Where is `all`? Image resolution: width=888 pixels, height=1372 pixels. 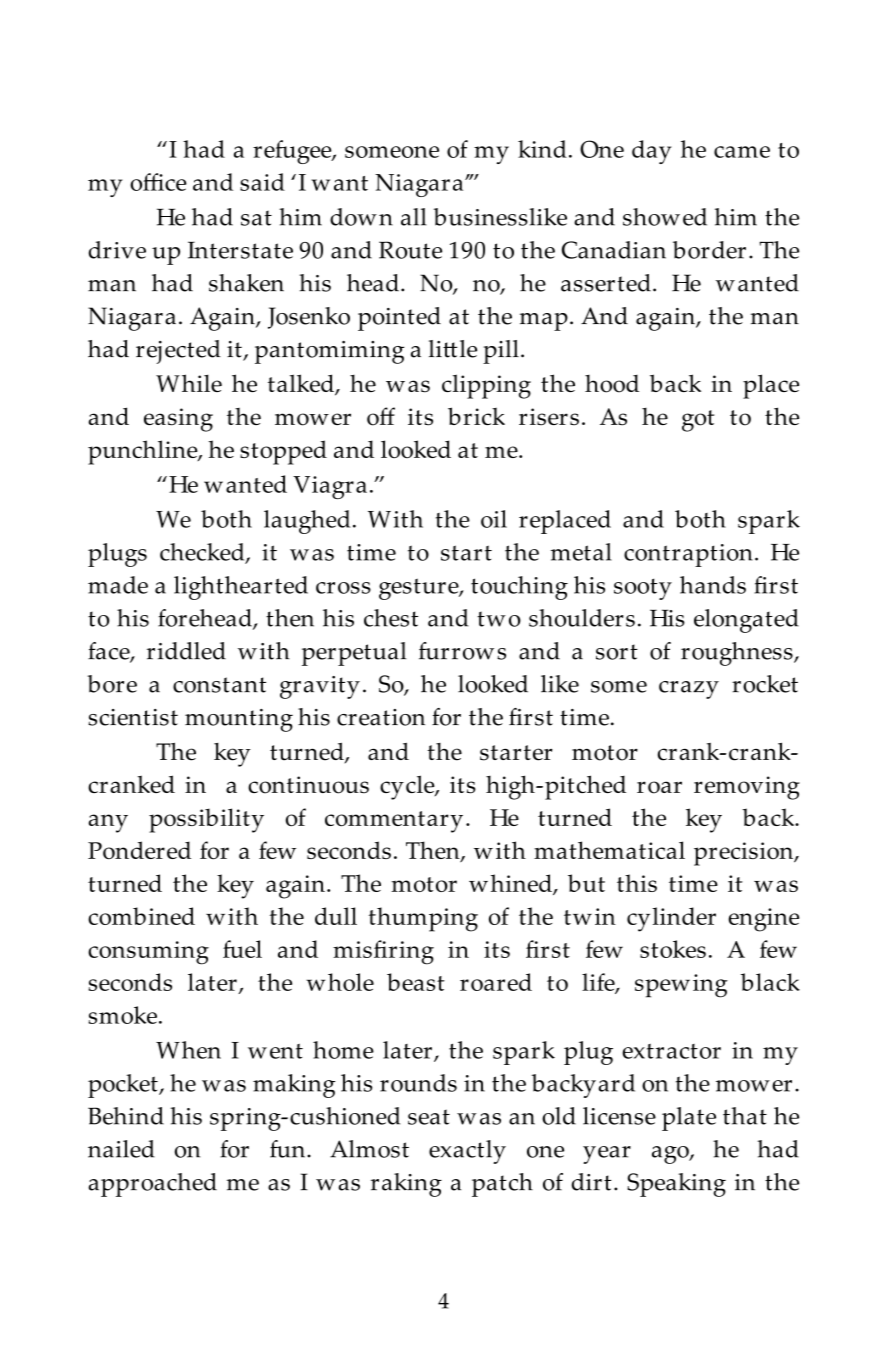 all is located at coordinates (414, 217).
